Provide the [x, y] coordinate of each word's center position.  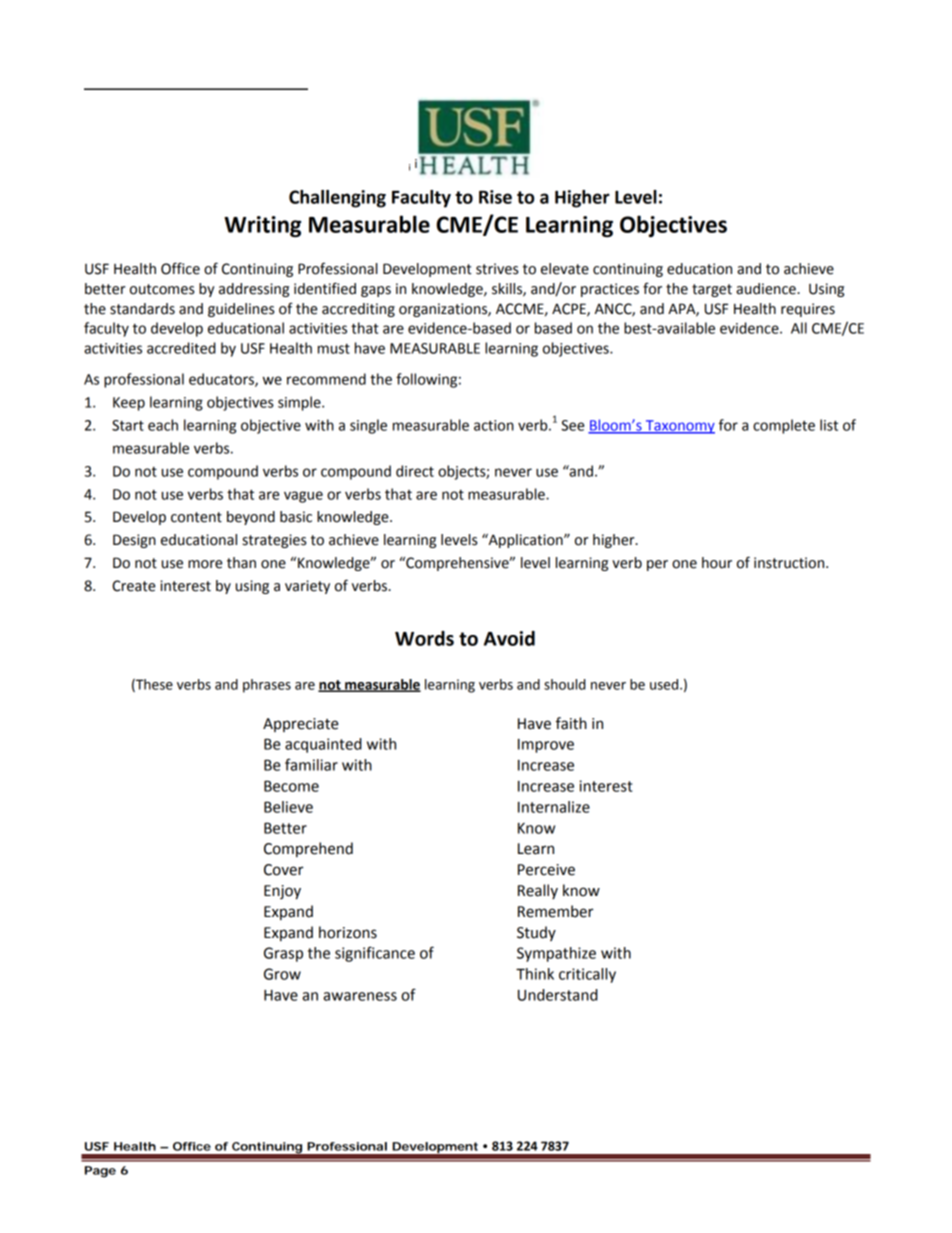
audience [767, 289]
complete [784, 426]
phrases [267, 686]
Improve [546, 746]
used [665, 684]
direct [415, 471]
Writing [262, 226]
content [196, 517]
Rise [495, 197]
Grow [282, 974]
